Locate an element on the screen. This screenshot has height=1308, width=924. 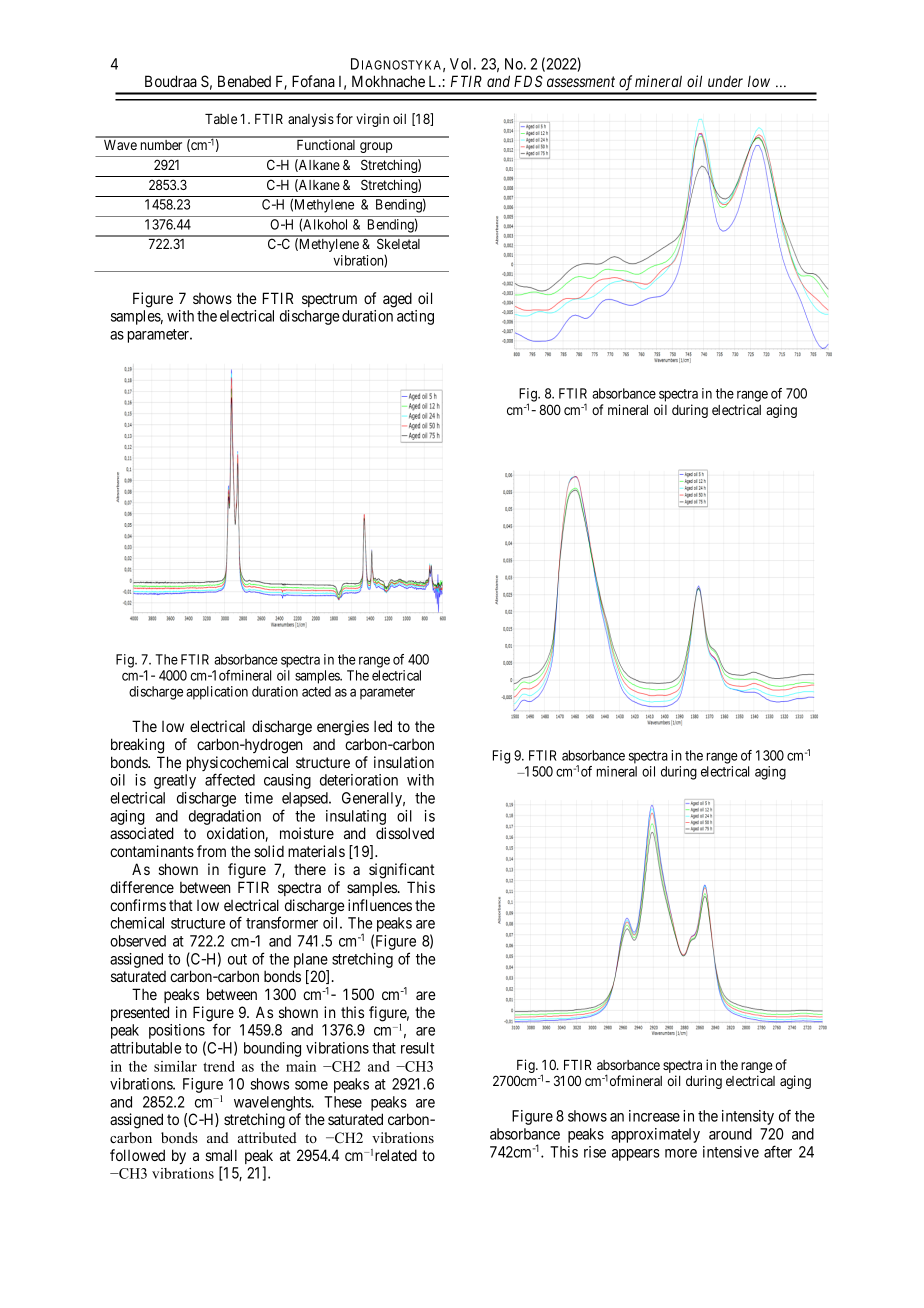
FDS is located at coordinates (528, 81).
